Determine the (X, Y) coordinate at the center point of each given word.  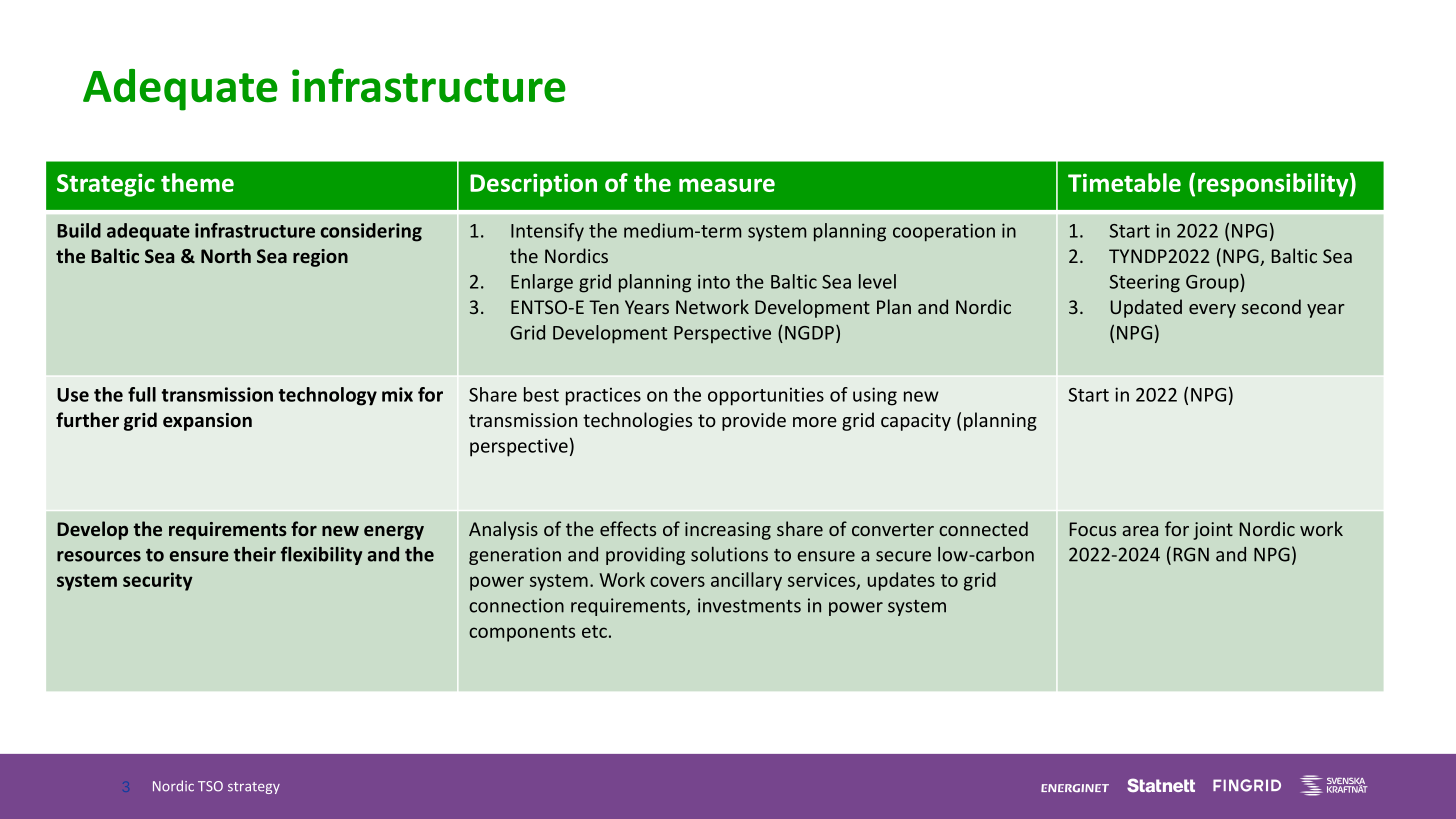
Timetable (1124, 182)
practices (603, 397)
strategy (254, 788)
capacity (916, 422)
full (142, 394)
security (158, 581)
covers (677, 581)
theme (197, 182)
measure (727, 185)
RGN (1191, 554)
